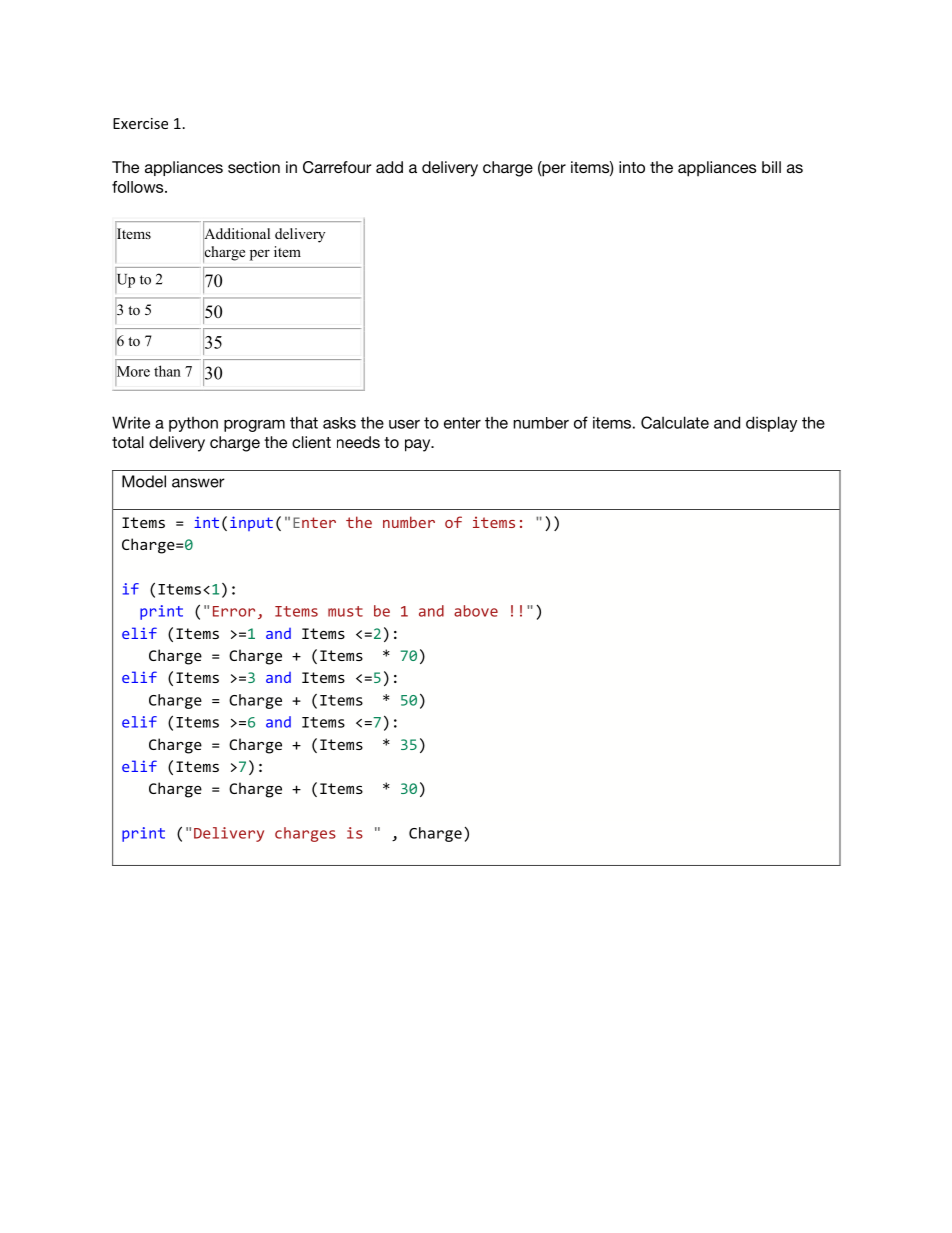 The image size is (952, 1233). I want to click on above, so click(476, 611).
